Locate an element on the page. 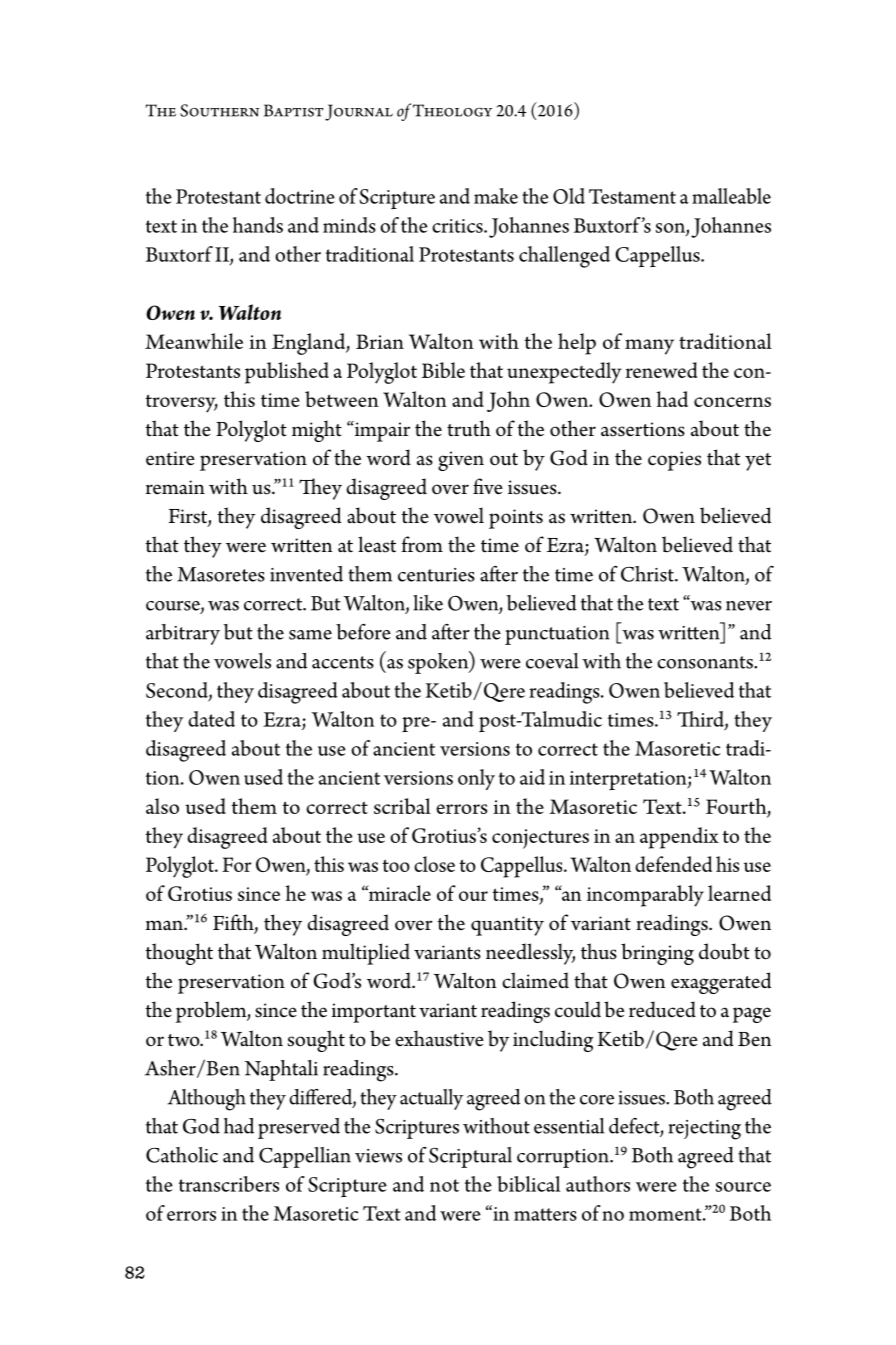 The image size is (896, 1345). not is located at coordinates (444, 1185).
